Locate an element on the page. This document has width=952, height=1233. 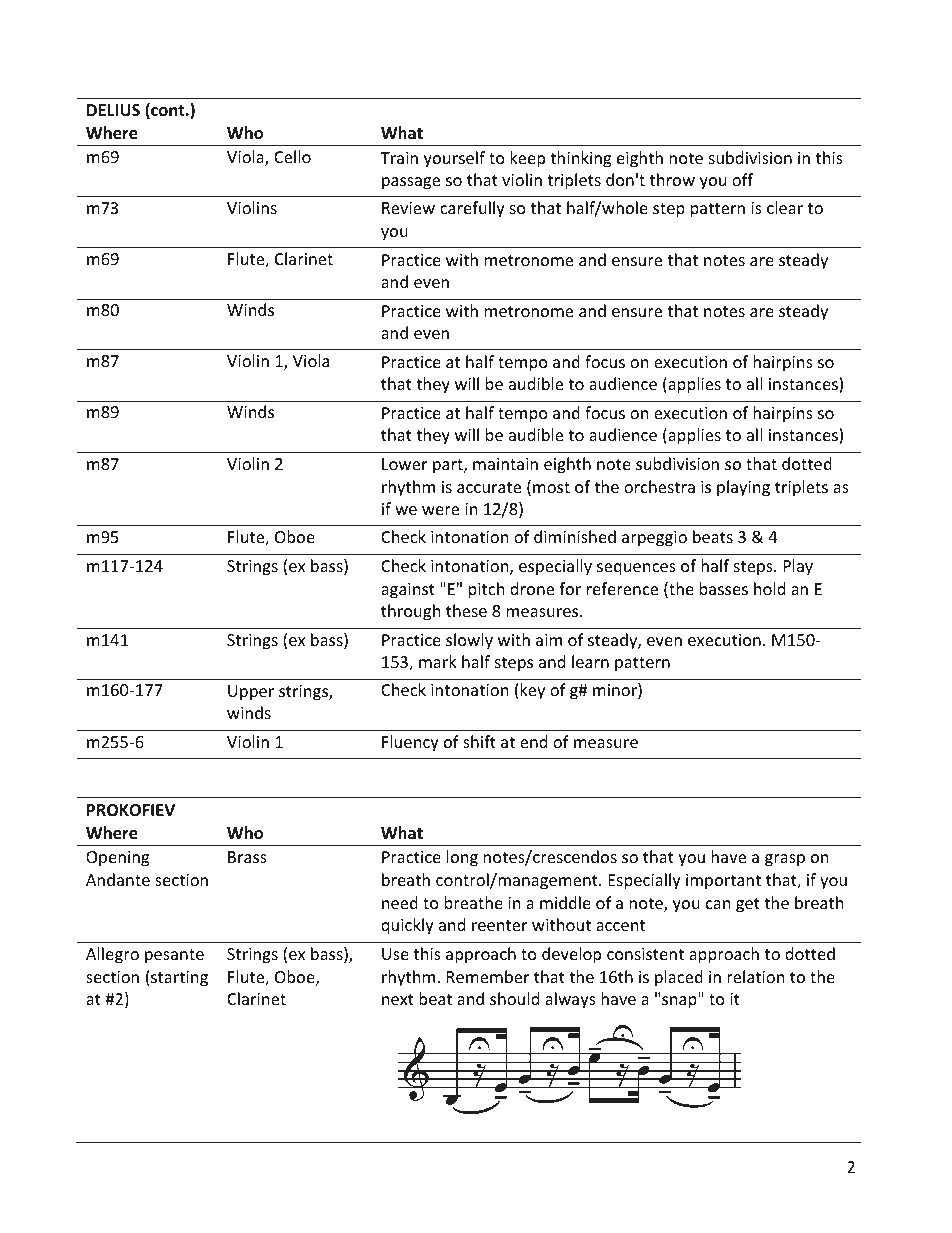
Upper is located at coordinates (251, 693).
